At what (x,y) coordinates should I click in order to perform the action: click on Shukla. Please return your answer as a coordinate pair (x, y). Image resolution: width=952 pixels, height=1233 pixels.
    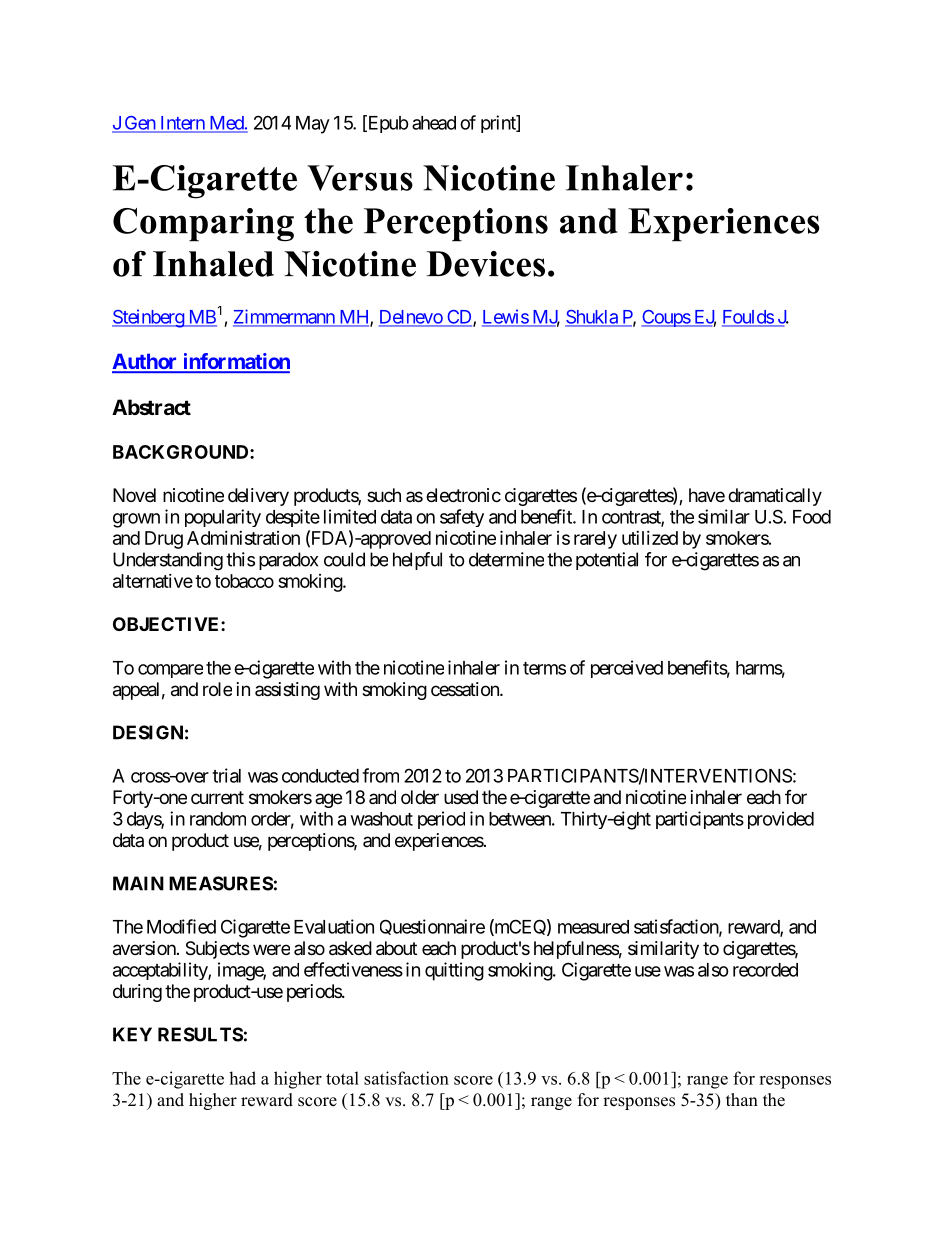
    Looking at the image, I should click on (592, 318).
